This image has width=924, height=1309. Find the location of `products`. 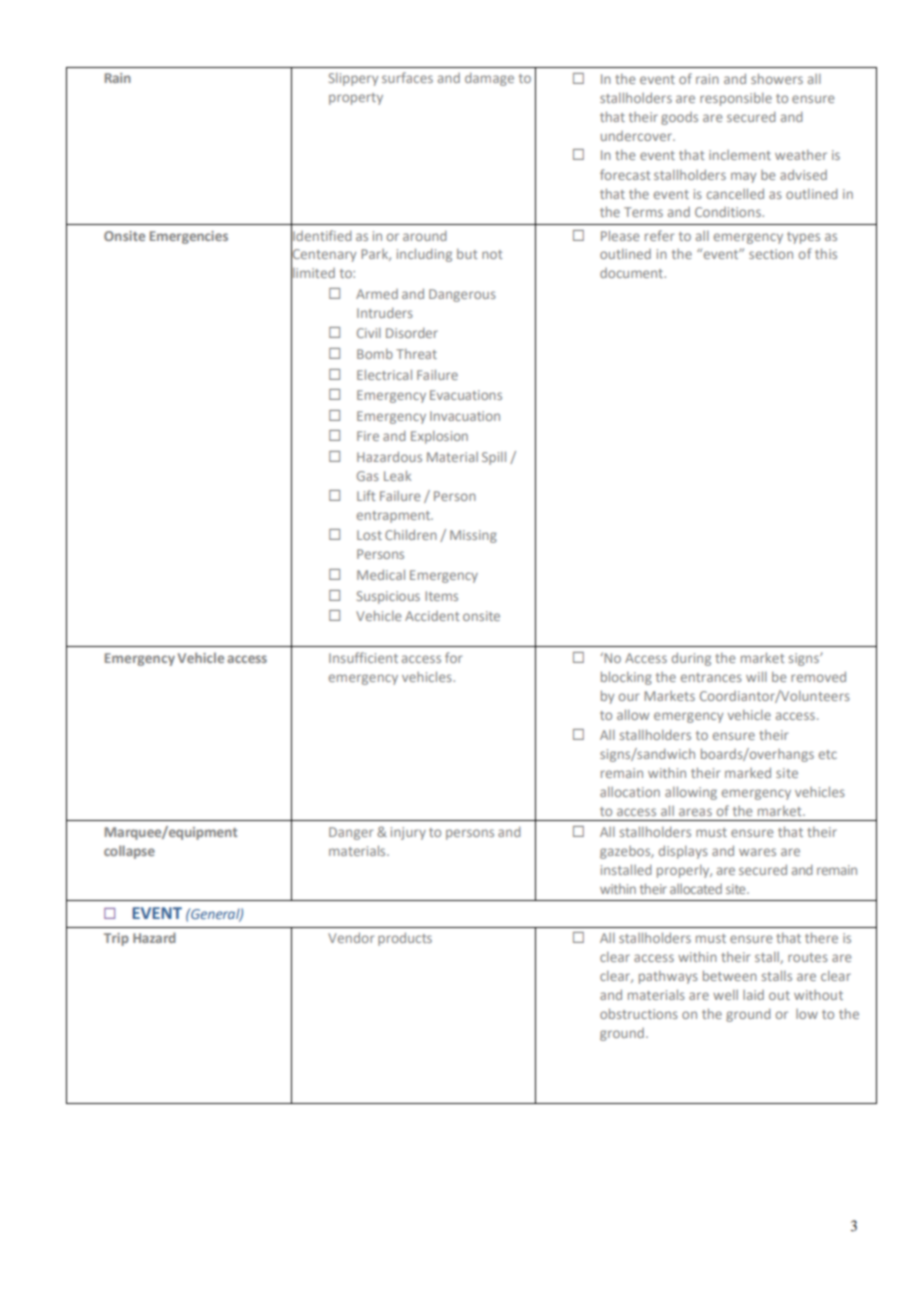

products is located at coordinates (405, 939).
